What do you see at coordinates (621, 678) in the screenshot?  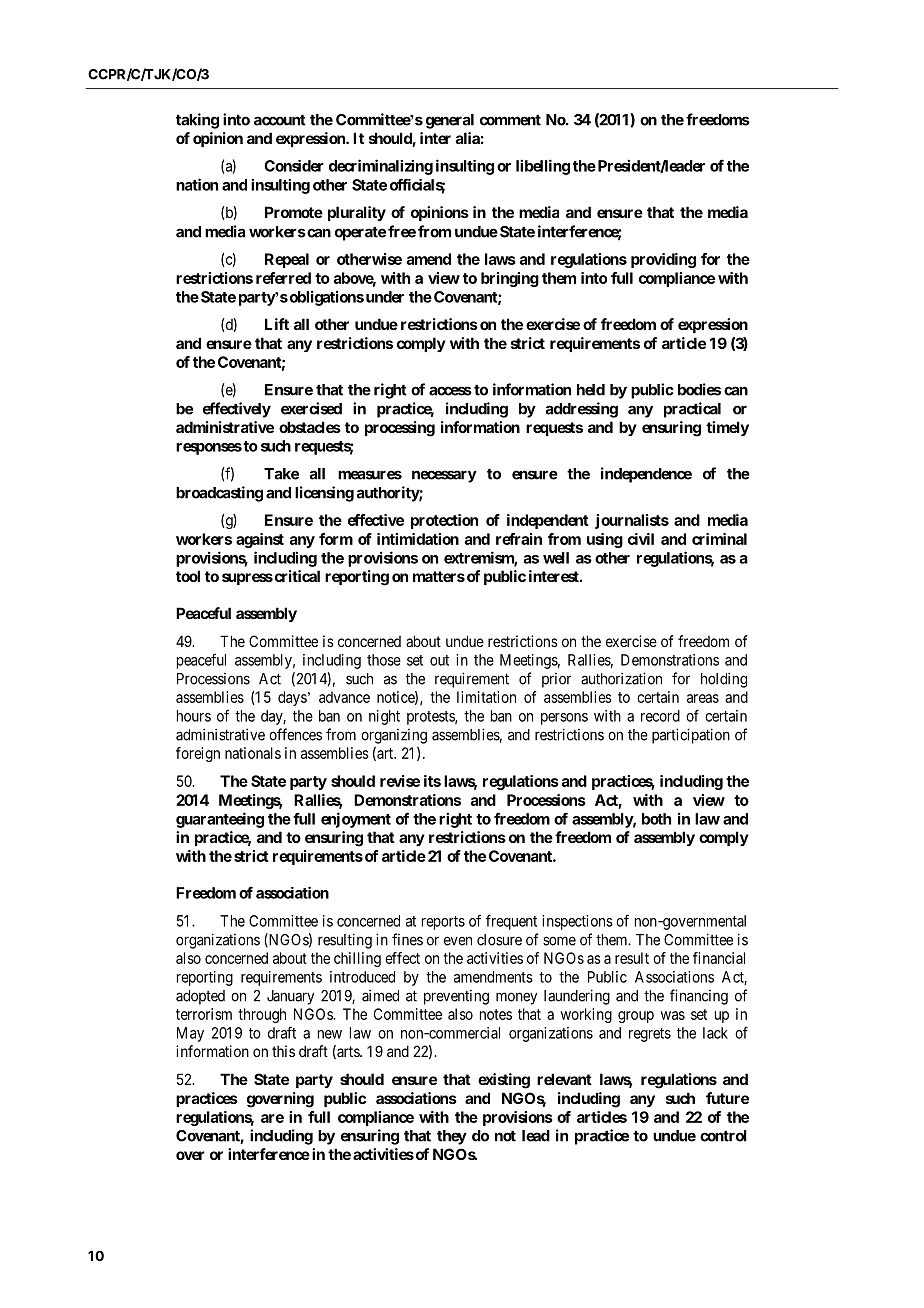 I see `authorization` at bounding box center [621, 678].
